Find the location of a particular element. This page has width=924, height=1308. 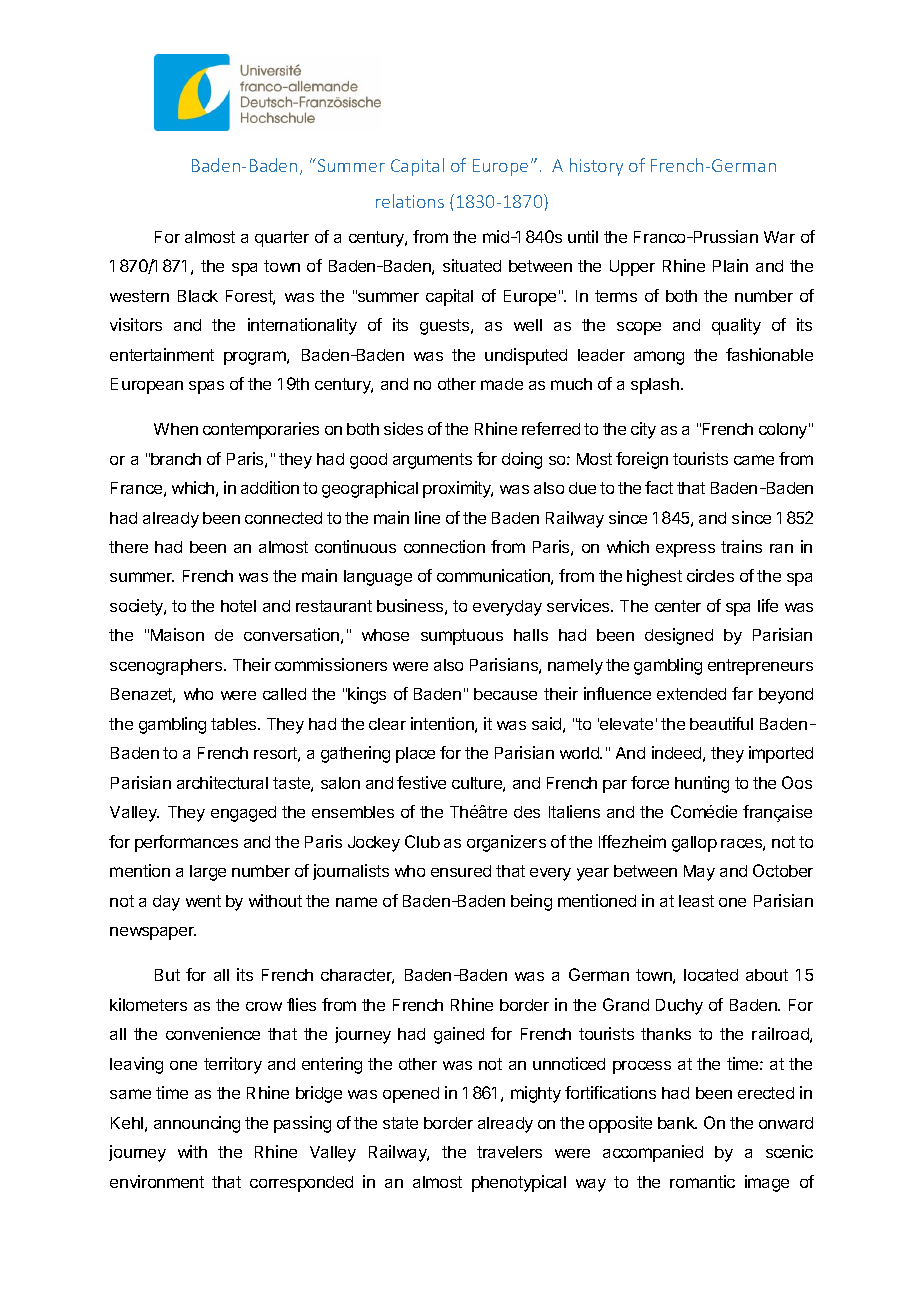

Maison is located at coordinates (177, 634).
